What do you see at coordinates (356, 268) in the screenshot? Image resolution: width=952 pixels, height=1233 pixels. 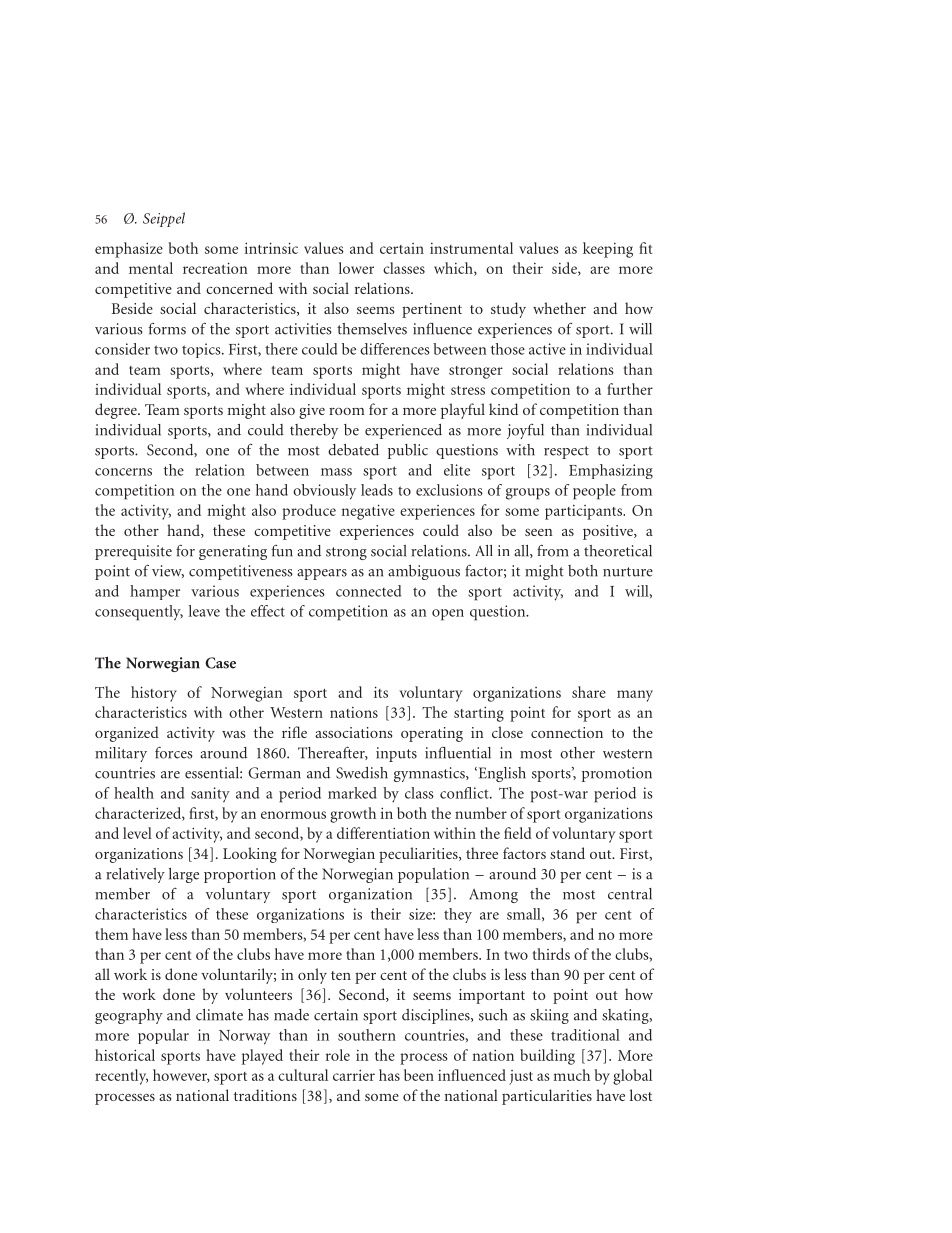 I see `lower` at bounding box center [356, 268].
